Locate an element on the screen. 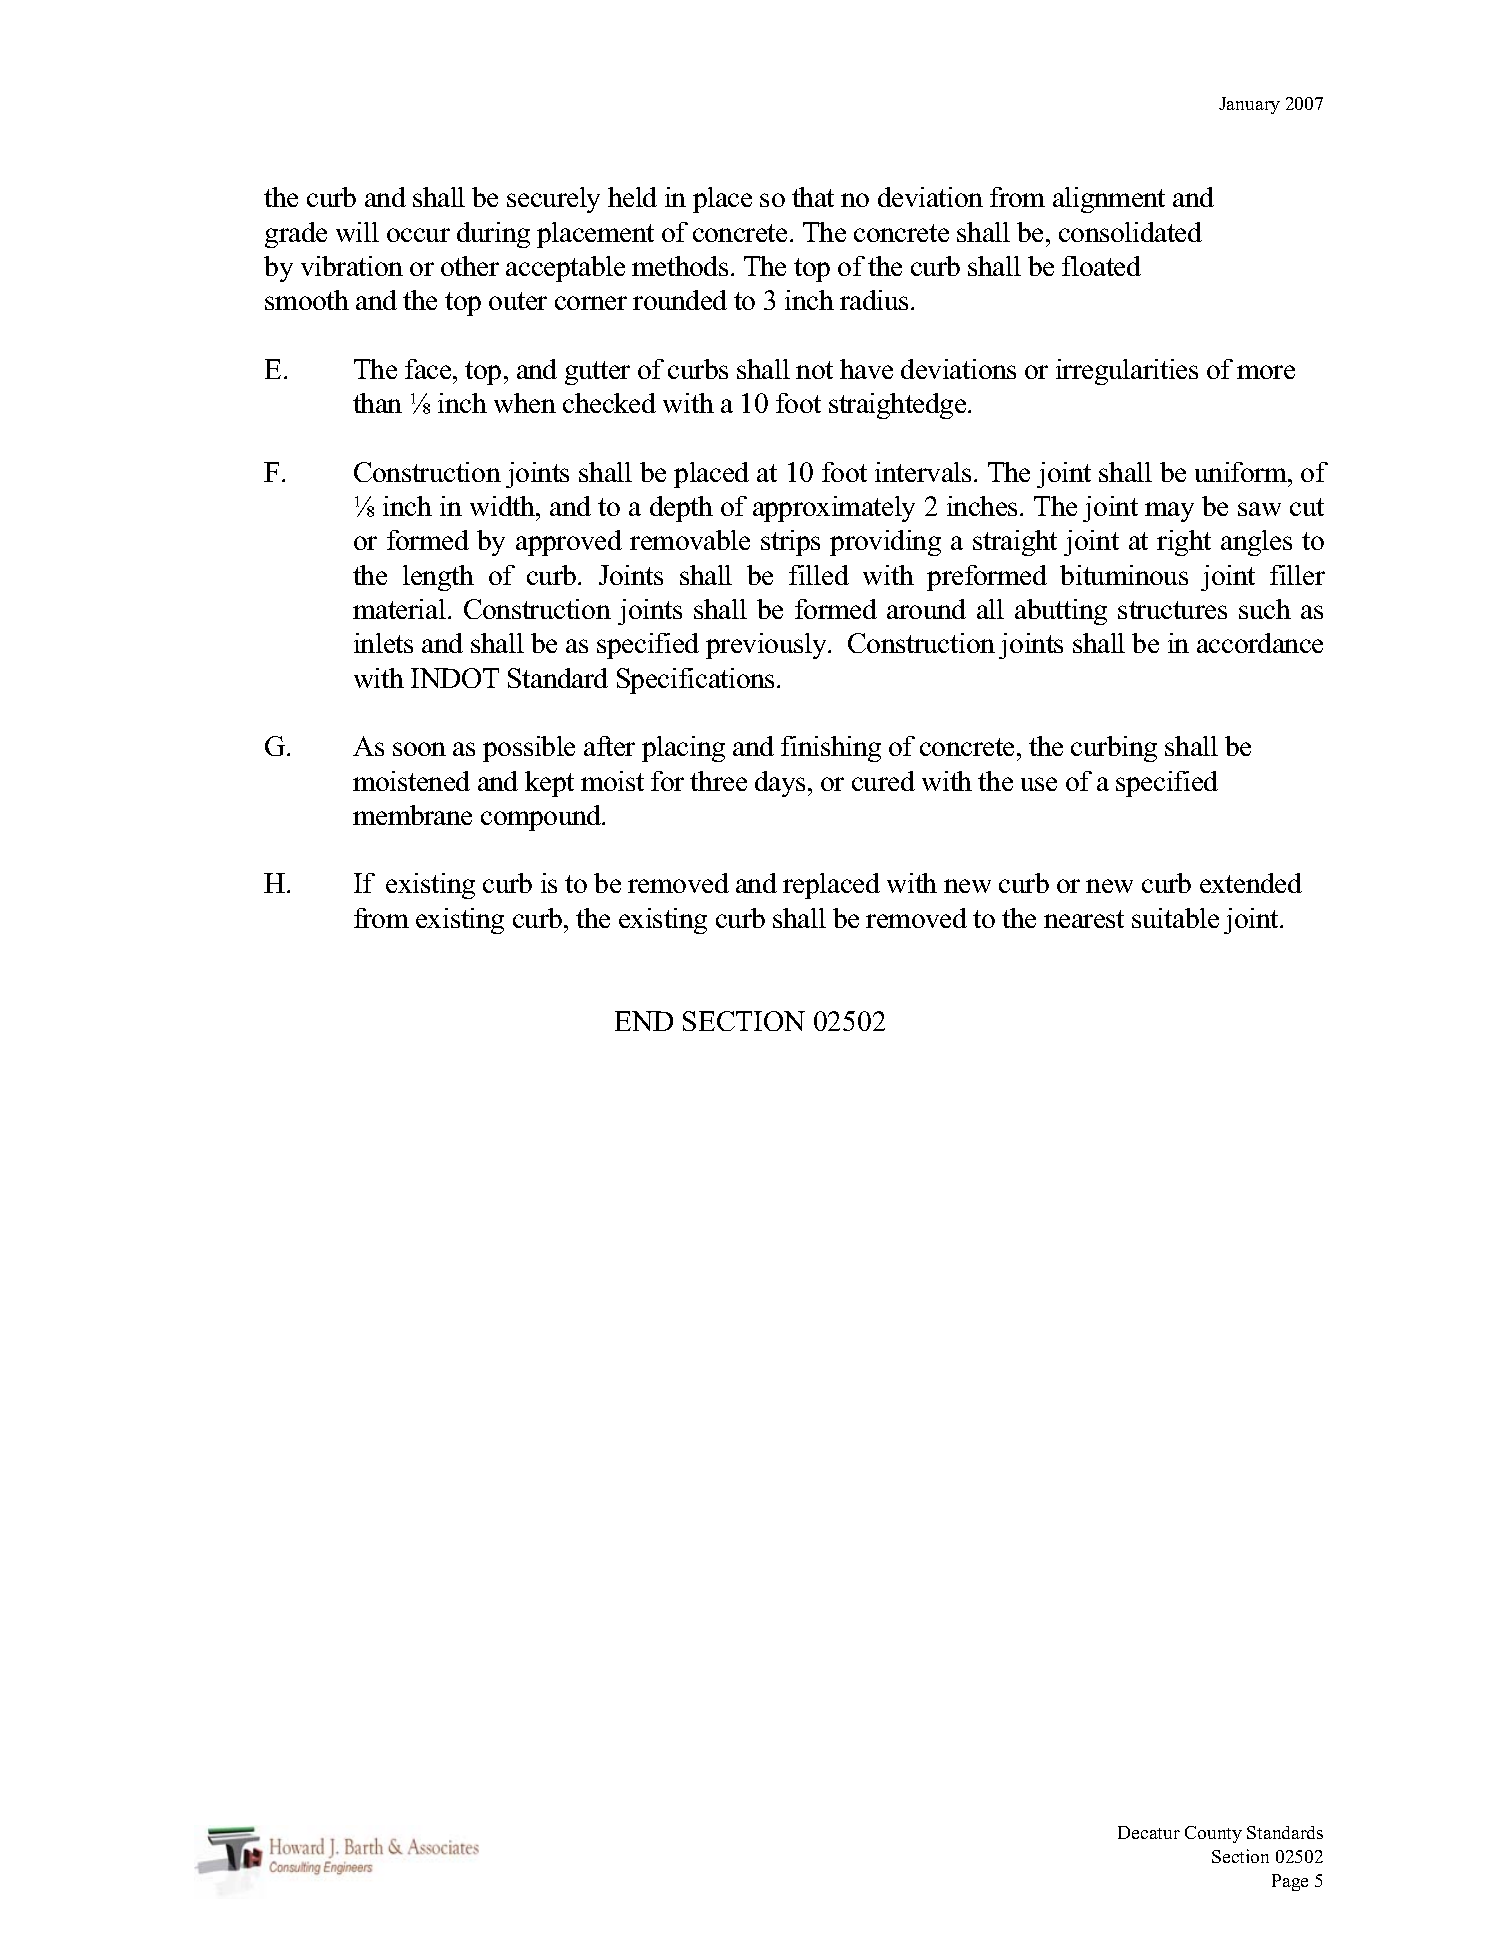 The image size is (1501, 1943). nearest is located at coordinates (1084, 919).
